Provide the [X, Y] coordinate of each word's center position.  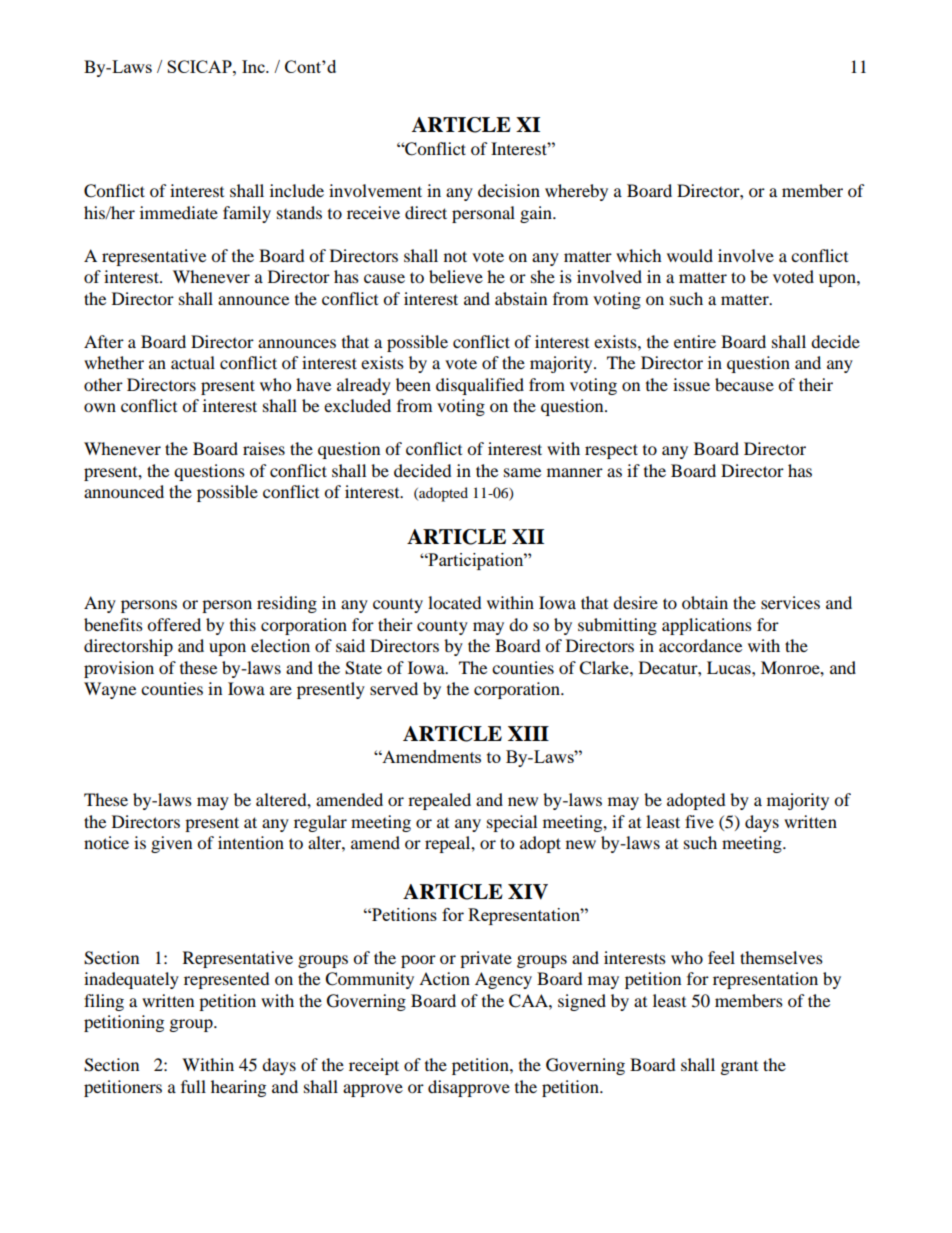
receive [373, 212]
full [193, 1086]
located [455, 602]
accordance [700, 645]
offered [174, 624]
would [690, 255]
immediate [179, 212]
